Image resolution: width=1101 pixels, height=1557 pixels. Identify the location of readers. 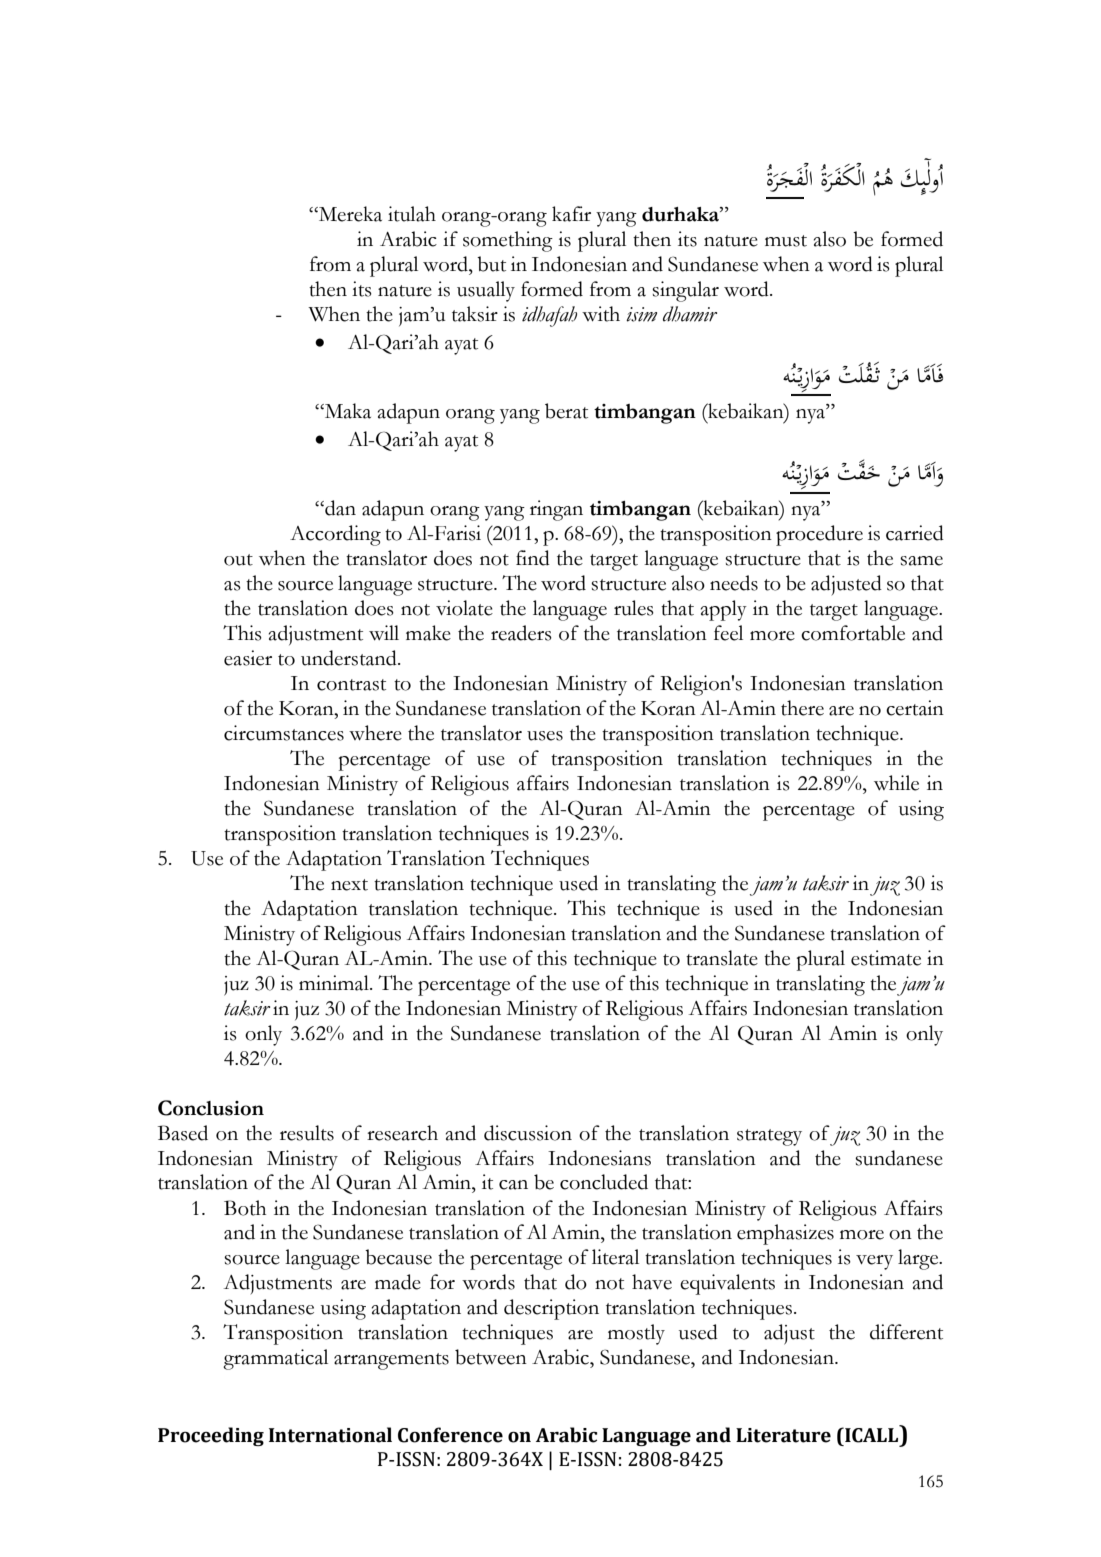
(521, 633).
